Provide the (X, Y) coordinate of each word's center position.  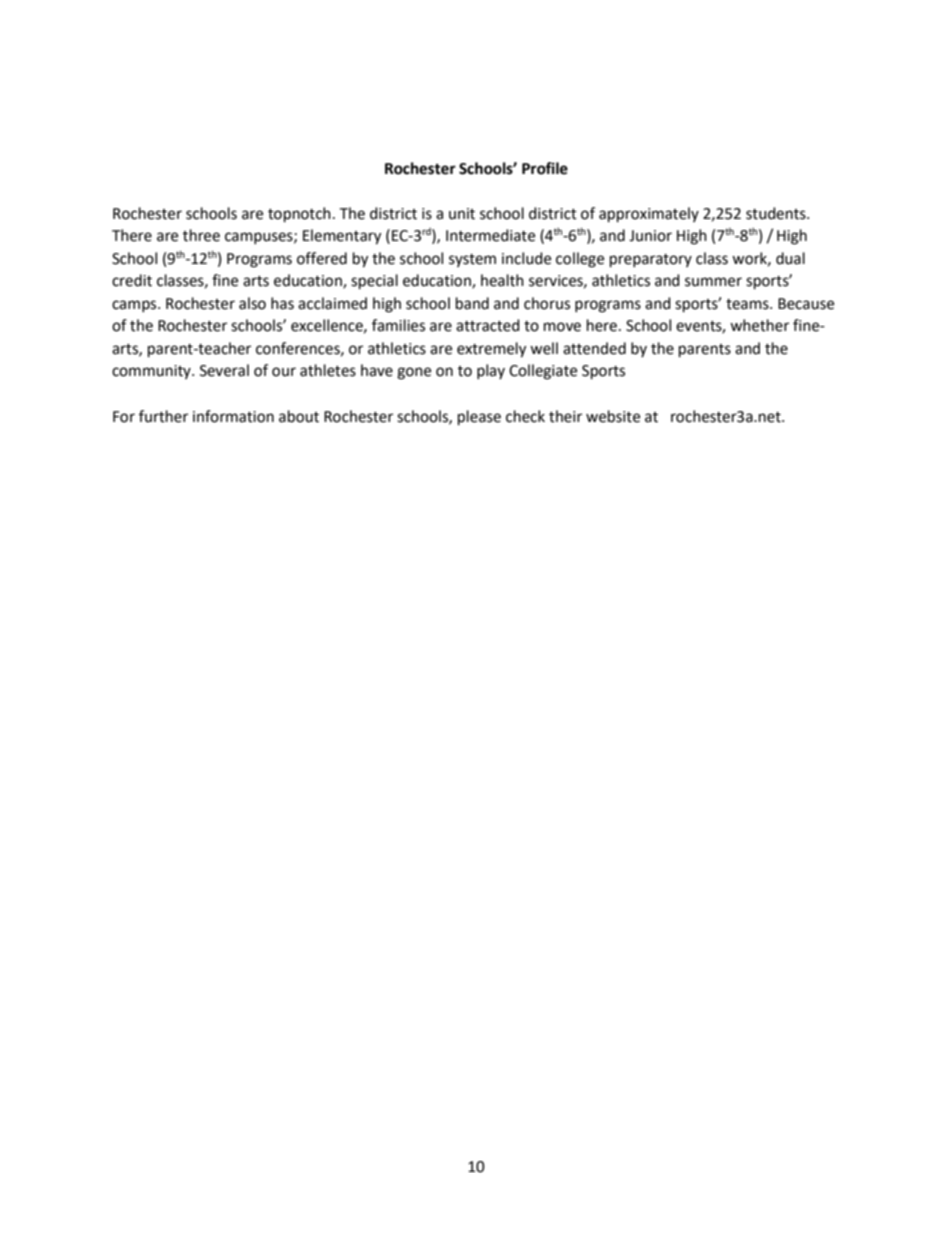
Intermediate (490, 235)
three (201, 235)
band (472, 303)
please (479, 418)
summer (713, 282)
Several (224, 370)
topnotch (299, 215)
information (233, 416)
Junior (650, 236)
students (777, 213)
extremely (491, 350)
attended (594, 348)
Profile (545, 168)
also (252, 303)
